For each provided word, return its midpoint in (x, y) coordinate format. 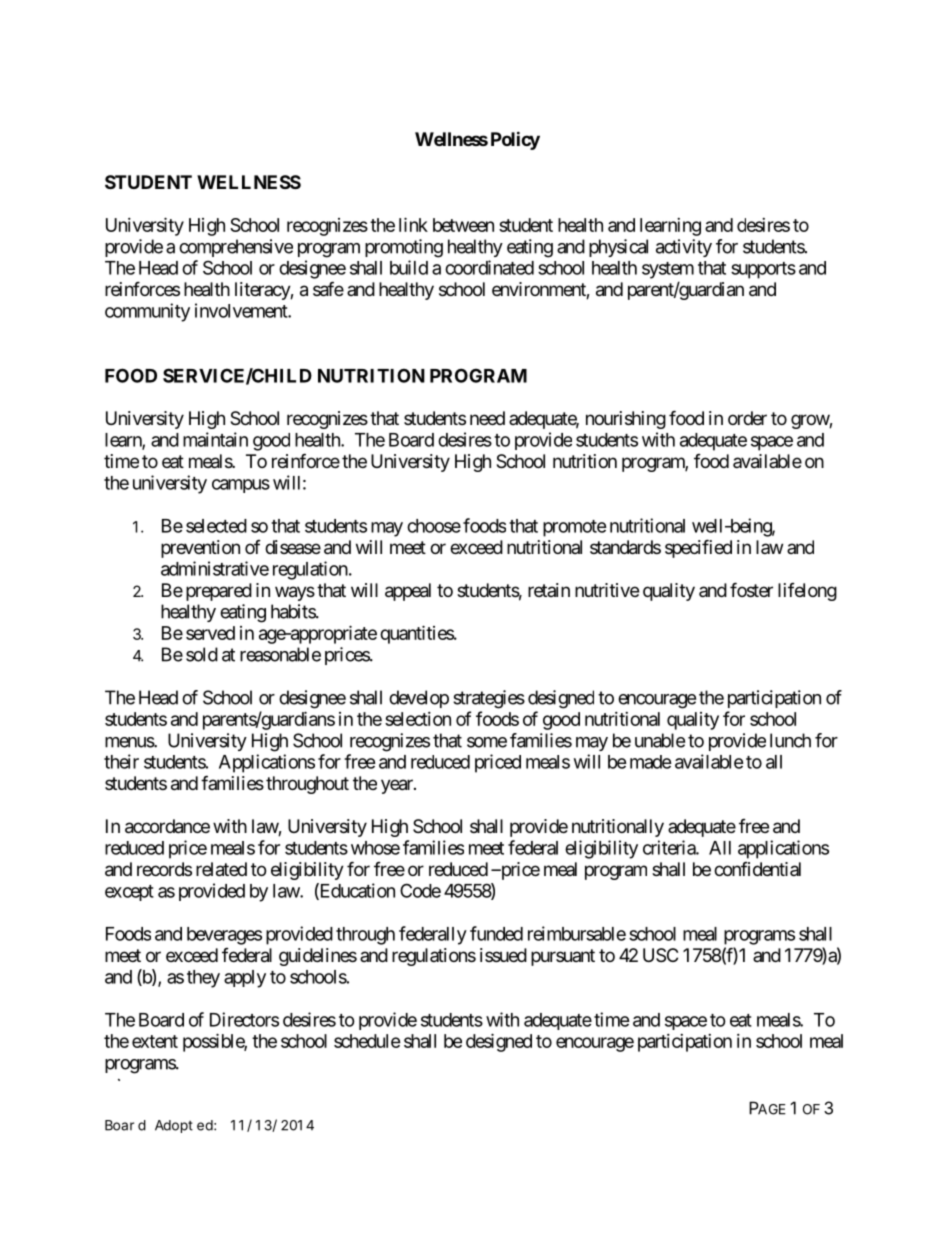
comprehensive (236, 248)
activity (684, 248)
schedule (367, 1041)
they (203, 979)
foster (751, 589)
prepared (219, 592)
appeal (408, 592)
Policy (515, 140)
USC (660, 955)
